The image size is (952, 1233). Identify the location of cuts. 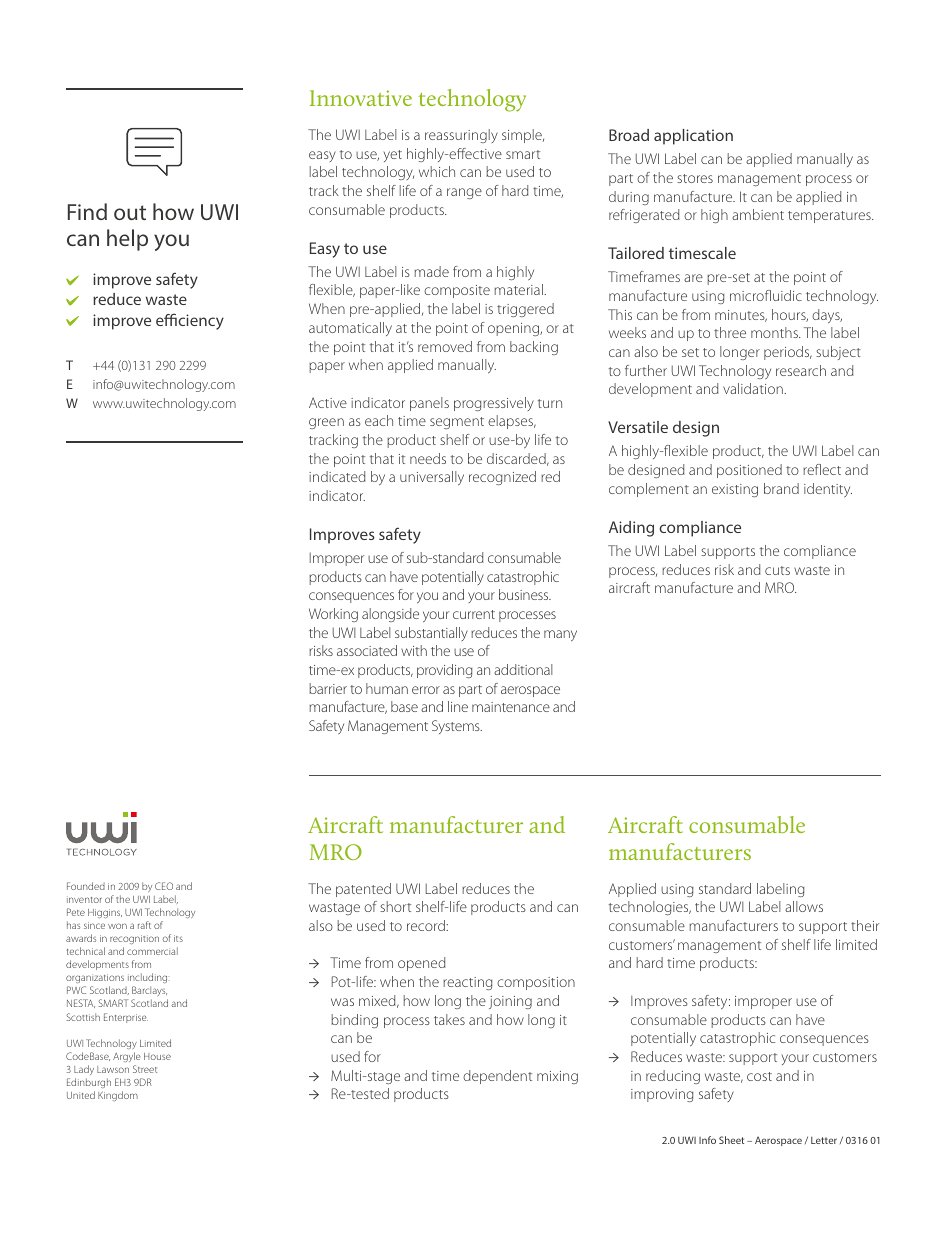
(777, 570).
